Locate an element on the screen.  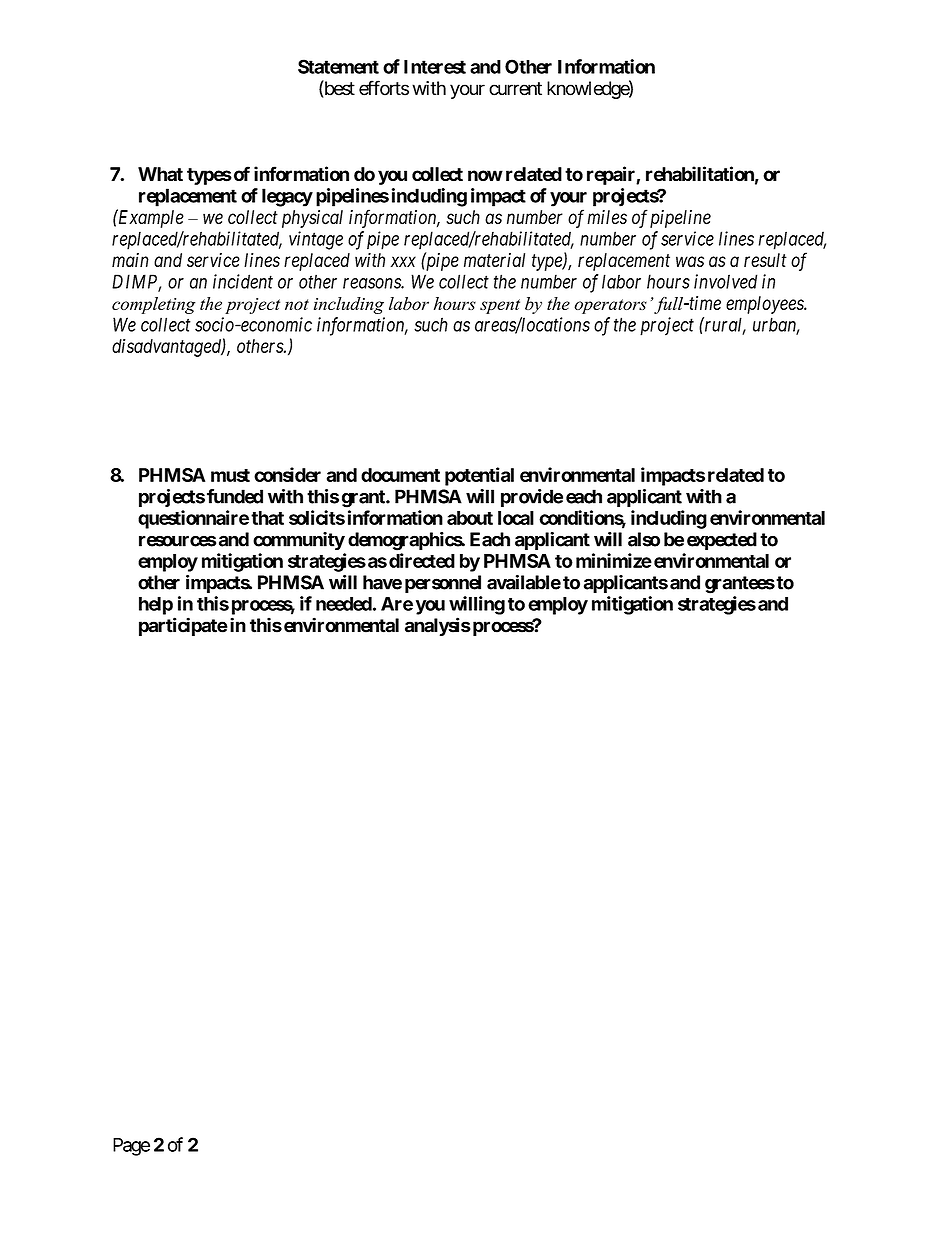
xxx is located at coordinates (403, 261).
